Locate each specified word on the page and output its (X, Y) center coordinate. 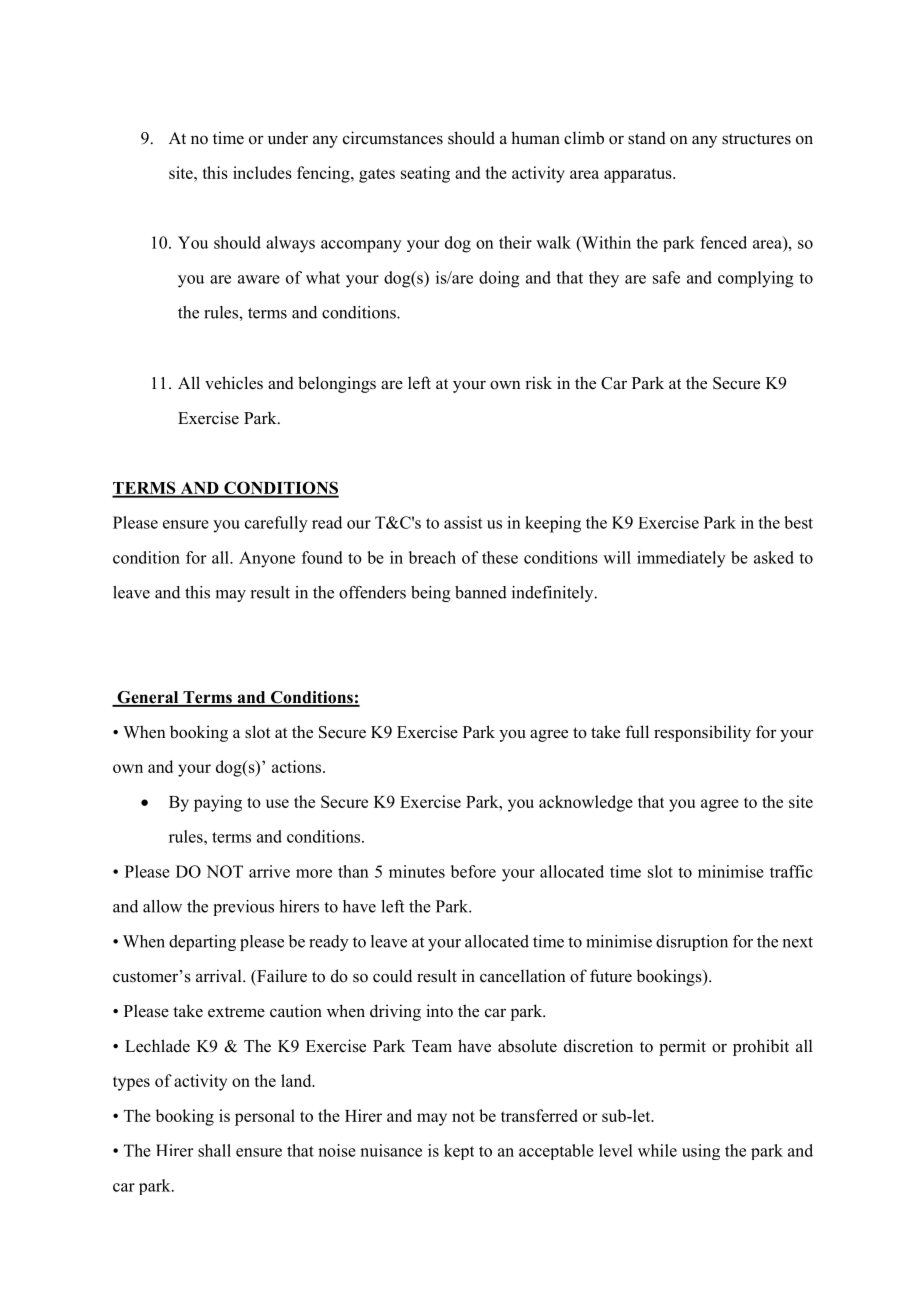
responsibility (702, 733)
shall (214, 1150)
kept (459, 1152)
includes (262, 172)
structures (756, 139)
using (701, 1152)
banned (481, 592)
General (148, 698)
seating (425, 174)
